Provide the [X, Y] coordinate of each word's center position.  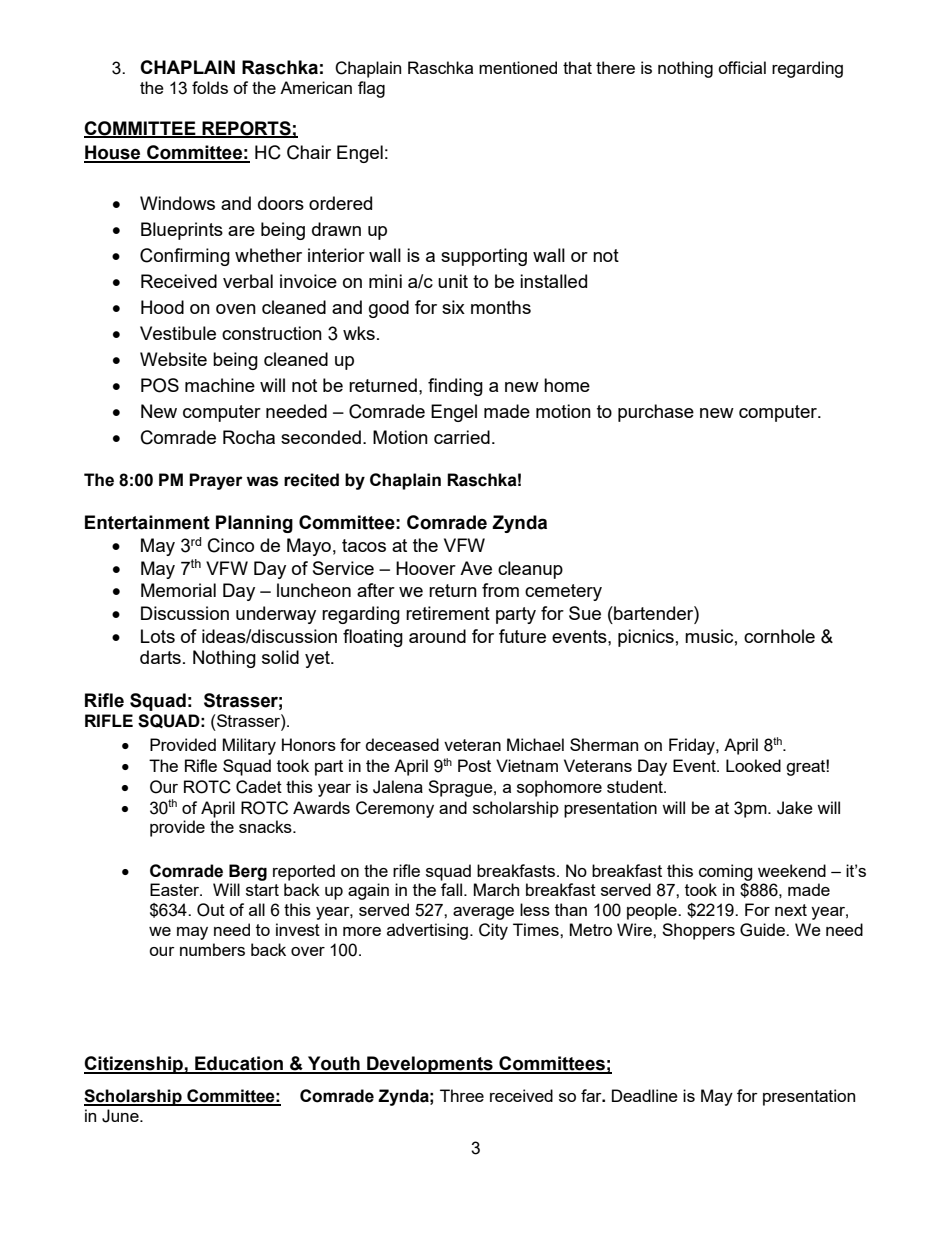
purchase [656, 413]
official [742, 67]
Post [474, 765]
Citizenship [134, 1065]
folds [210, 87]
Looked [753, 765]
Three [462, 1095]
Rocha [249, 437]
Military [249, 746]
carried [462, 437]
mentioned [518, 67]
